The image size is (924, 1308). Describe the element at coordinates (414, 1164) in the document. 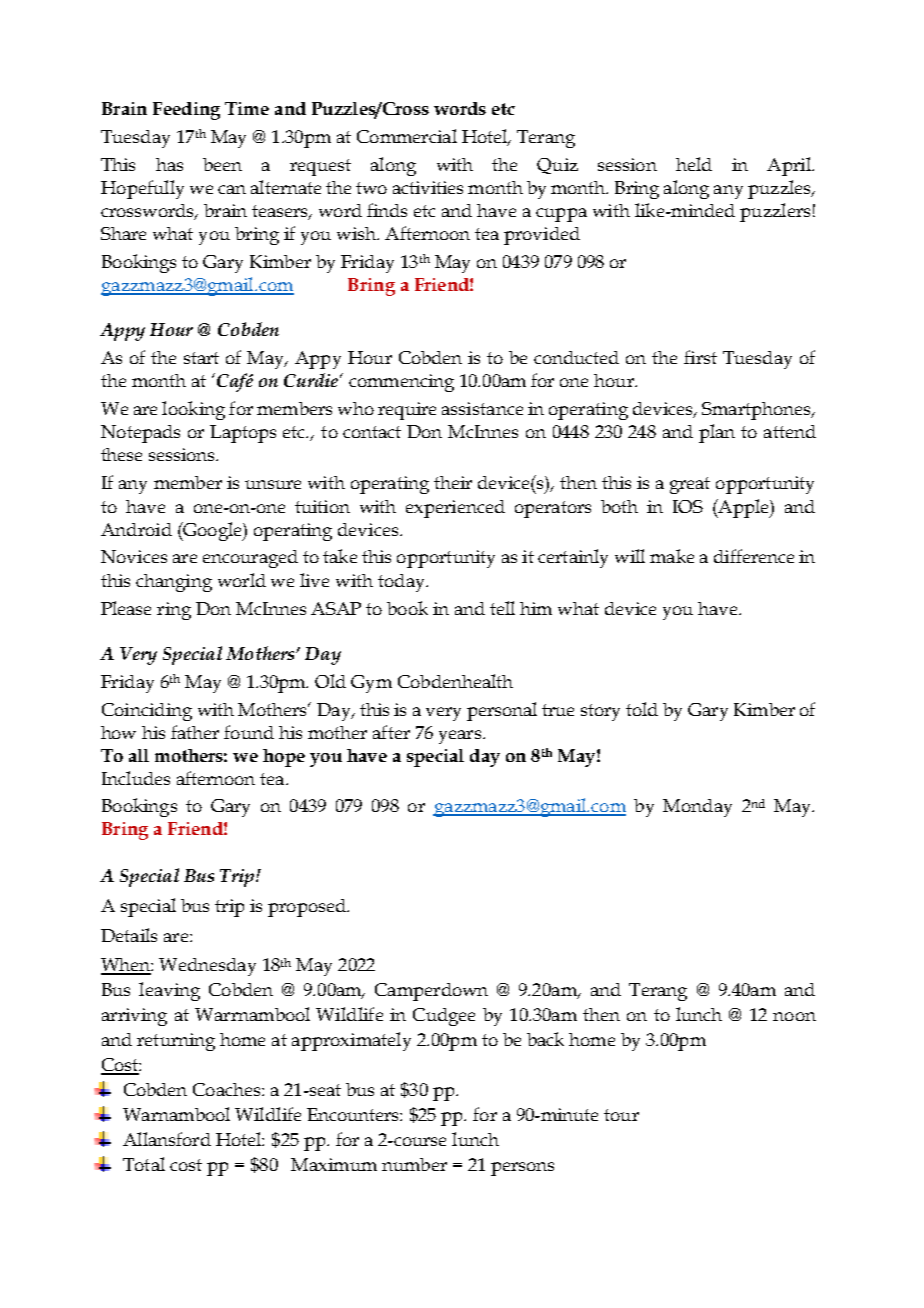

I see `number` at that location.
